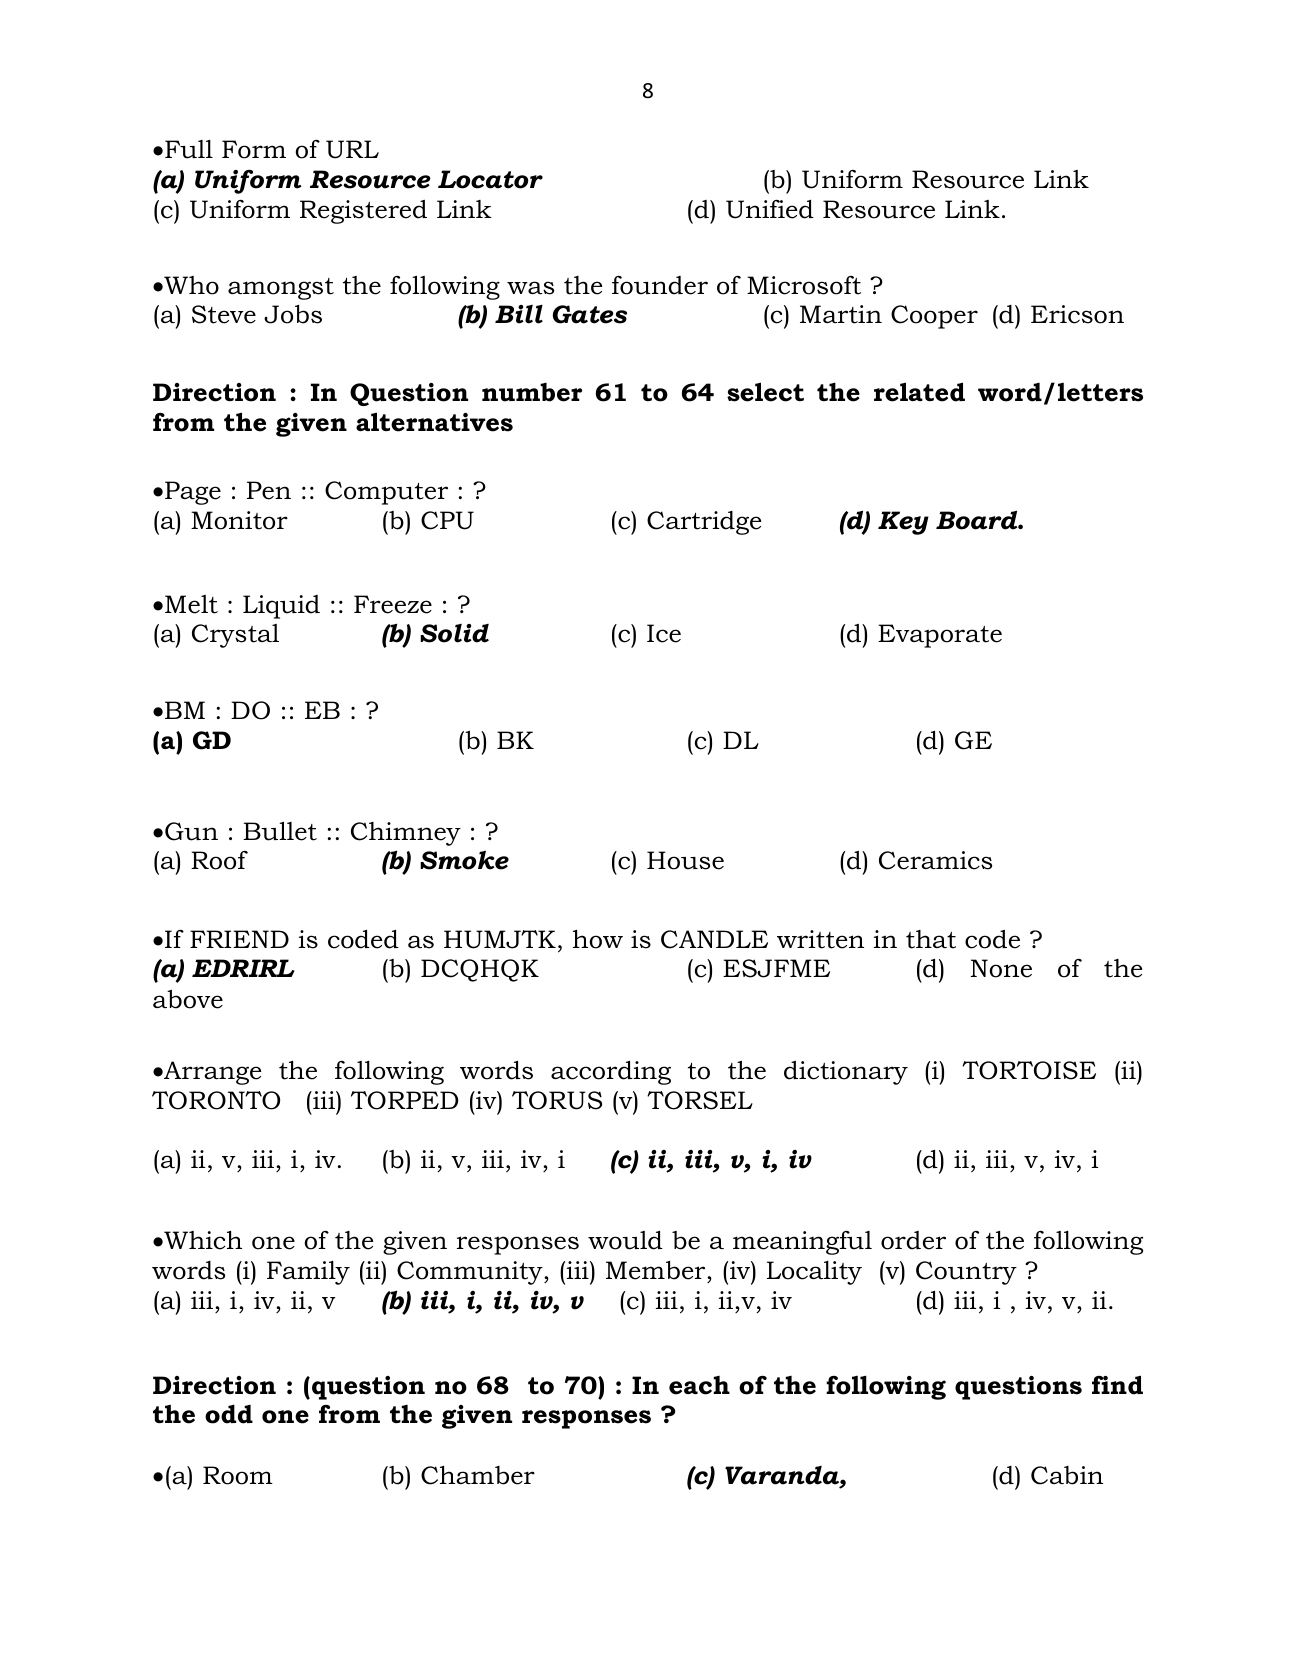 This page has height=1677, width=1296. What do you see at coordinates (770, 209) in the page?
I see `Unified` at bounding box center [770, 209].
